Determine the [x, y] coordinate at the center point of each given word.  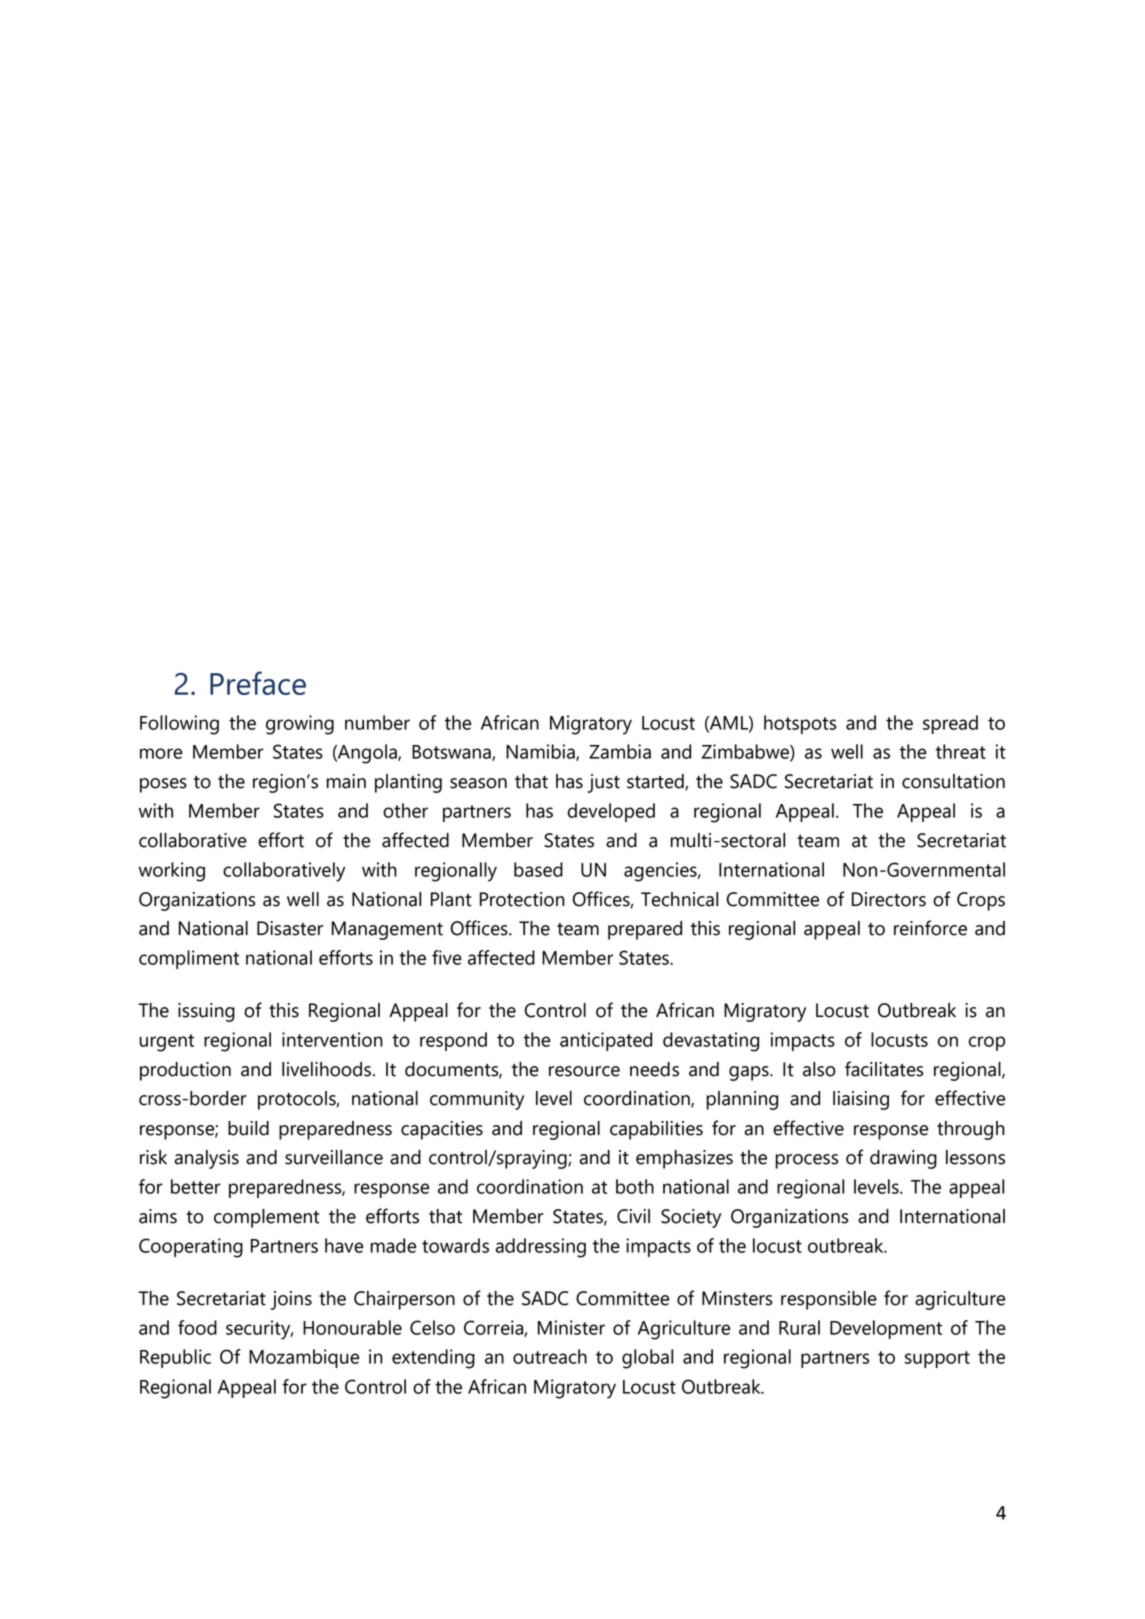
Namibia [541, 752]
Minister [571, 1327]
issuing [206, 1012]
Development [886, 1329]
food [197, 1327]
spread [950, 724]
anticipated [606, 1041]
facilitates [884, 1069]
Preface [258, 683]
